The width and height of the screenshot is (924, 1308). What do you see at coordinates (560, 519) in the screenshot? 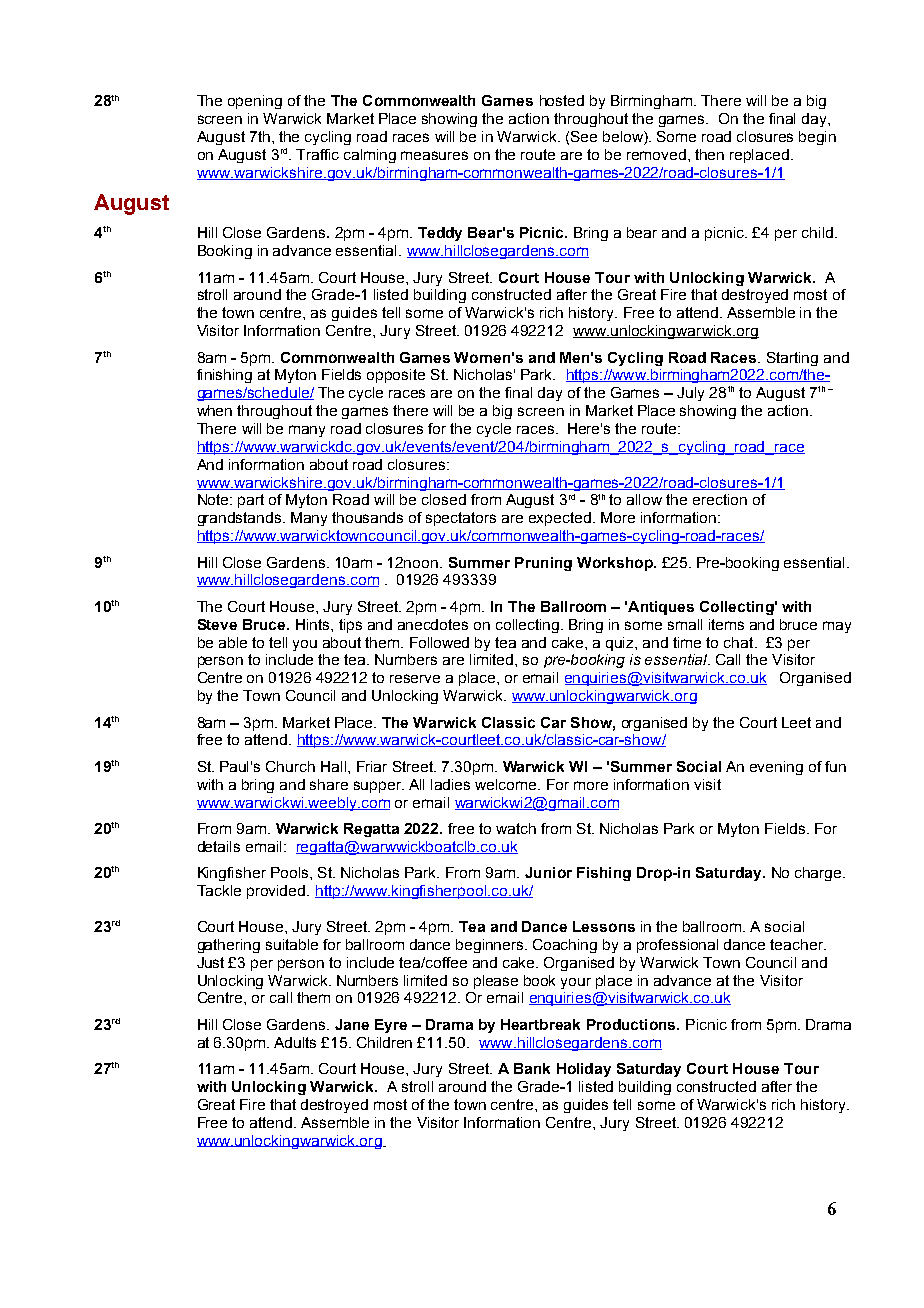
I see `expected` at bounding box center [560, 519].
